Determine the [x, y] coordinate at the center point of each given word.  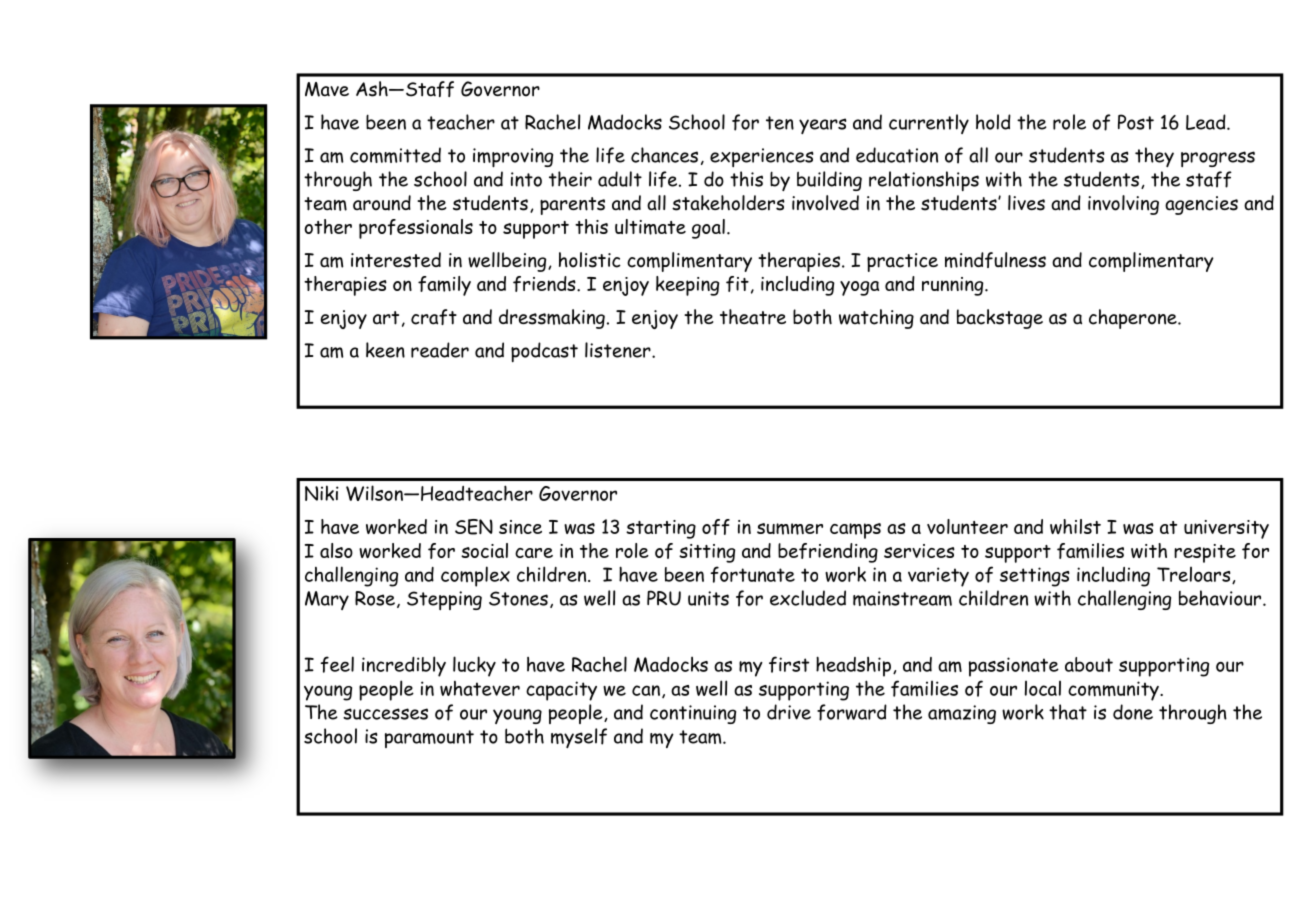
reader [440, 350]
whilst [1075, 526]
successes [385, 714]
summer [790, 529]
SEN [474, 527]
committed [395, 155]
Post [1136, 122]
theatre [753, 317]
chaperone [1134, 319]
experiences [762, 157]
